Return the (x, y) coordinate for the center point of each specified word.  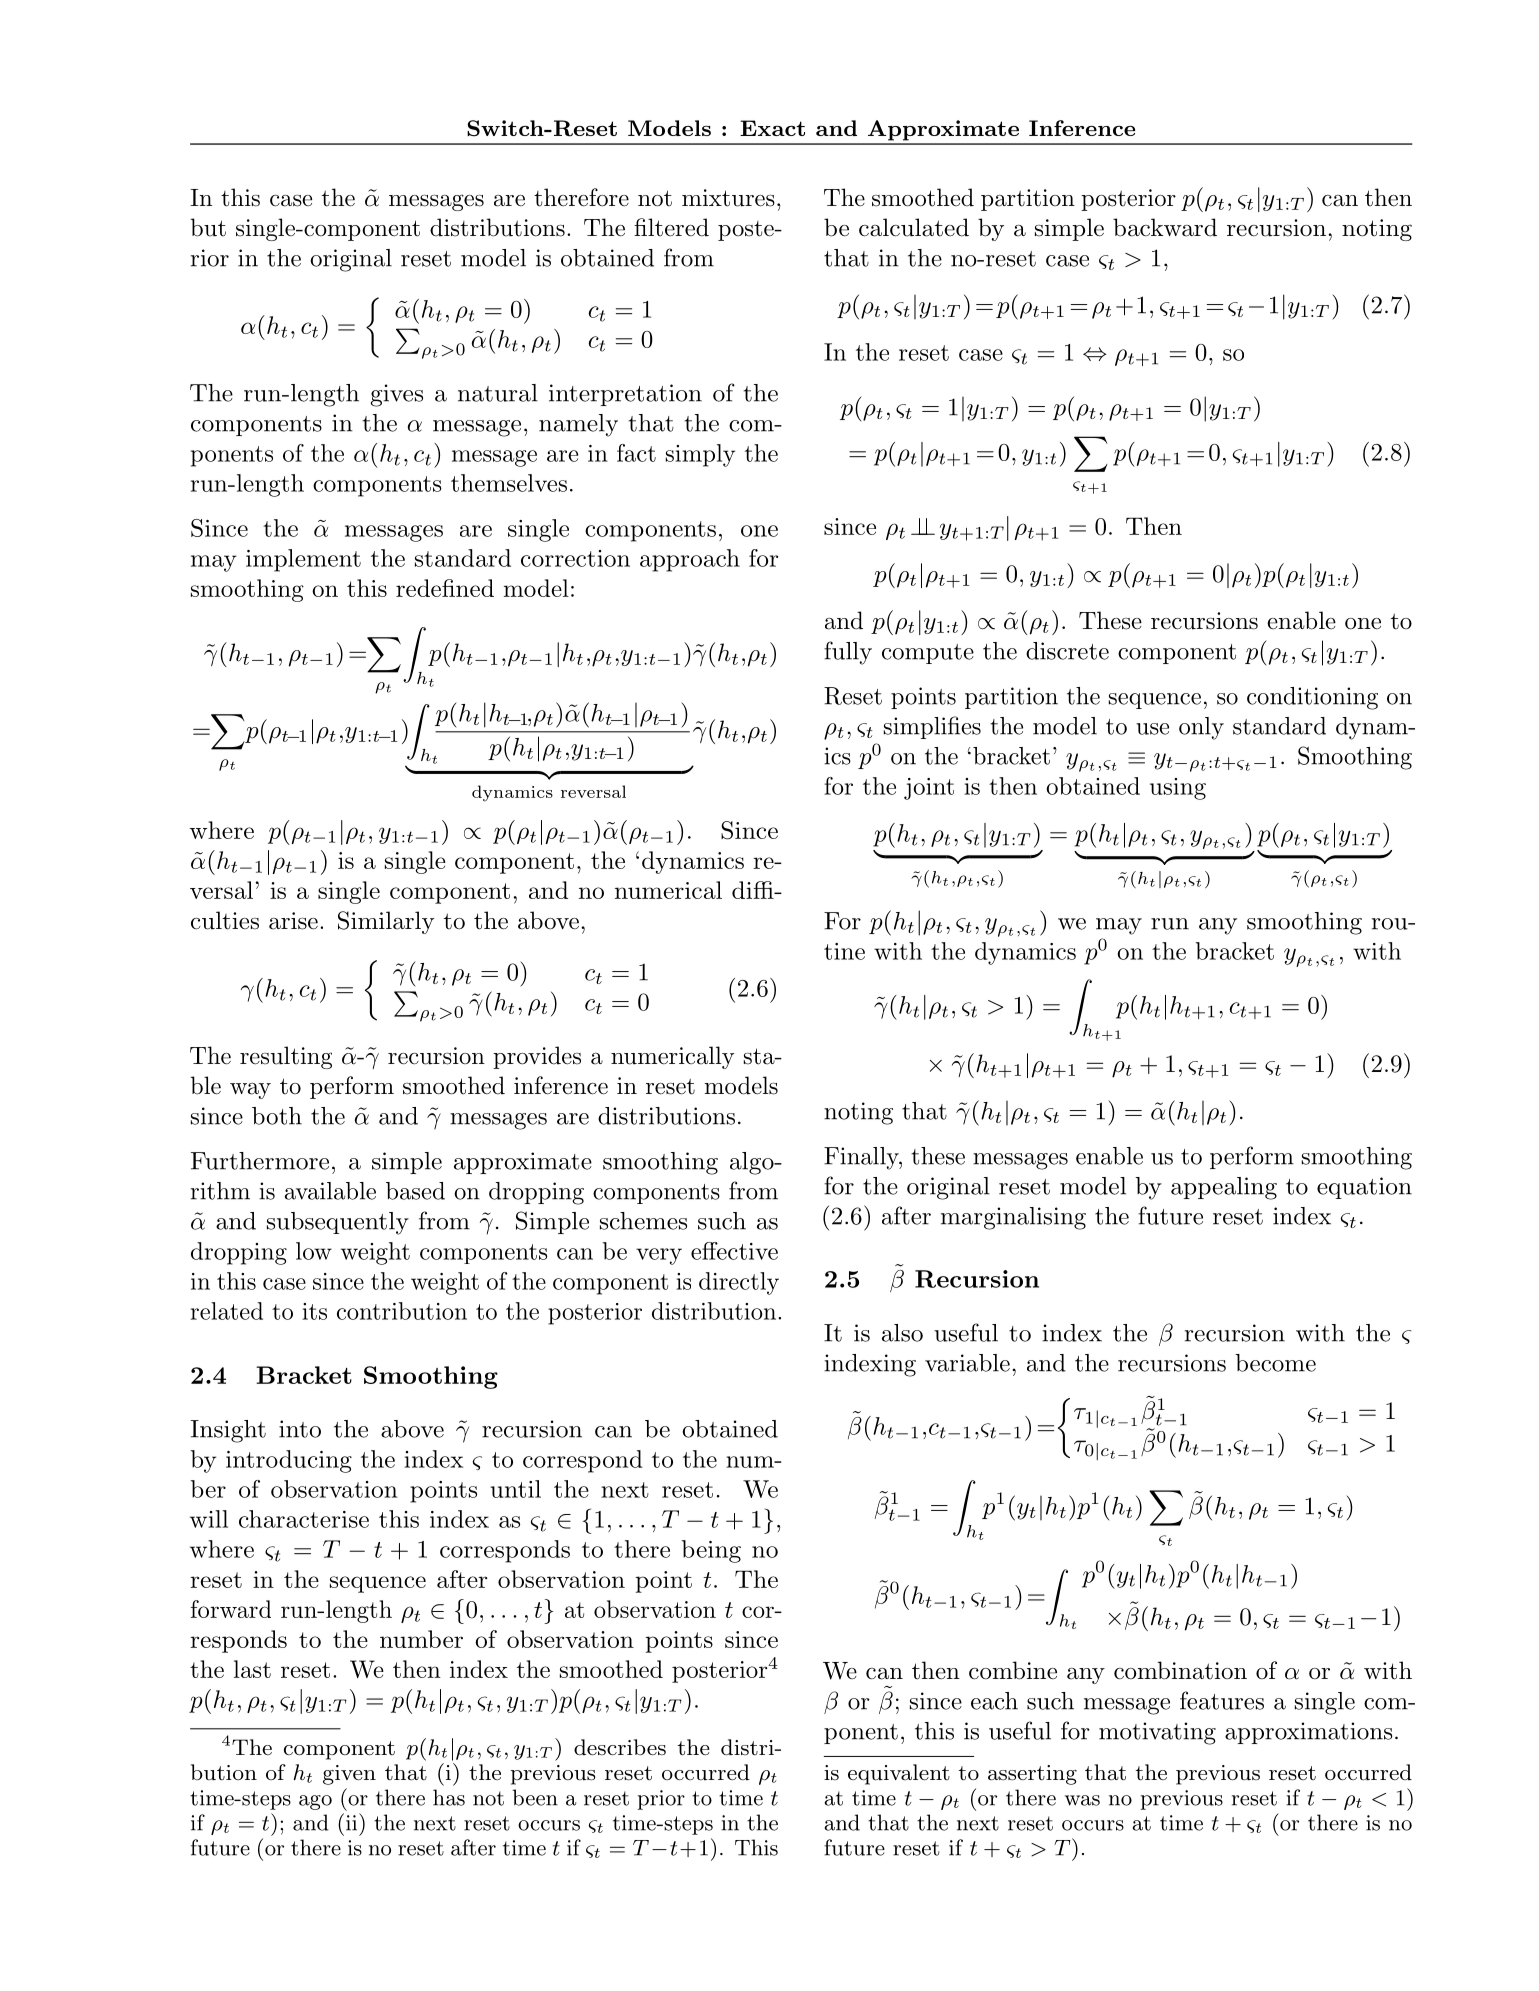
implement (303, 560)
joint (929, 789)
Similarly (386, 922)
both (277, 1116)
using (1178, 789)
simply (700, 455)
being (711, 1551)
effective (734, 1251)
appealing (1224, 1188)
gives (397, 395)
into (300, 1429)
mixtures (728, 198)
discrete (1067, 651)
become (1275, 1363)
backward (1165, 227)
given (349, 1775)
